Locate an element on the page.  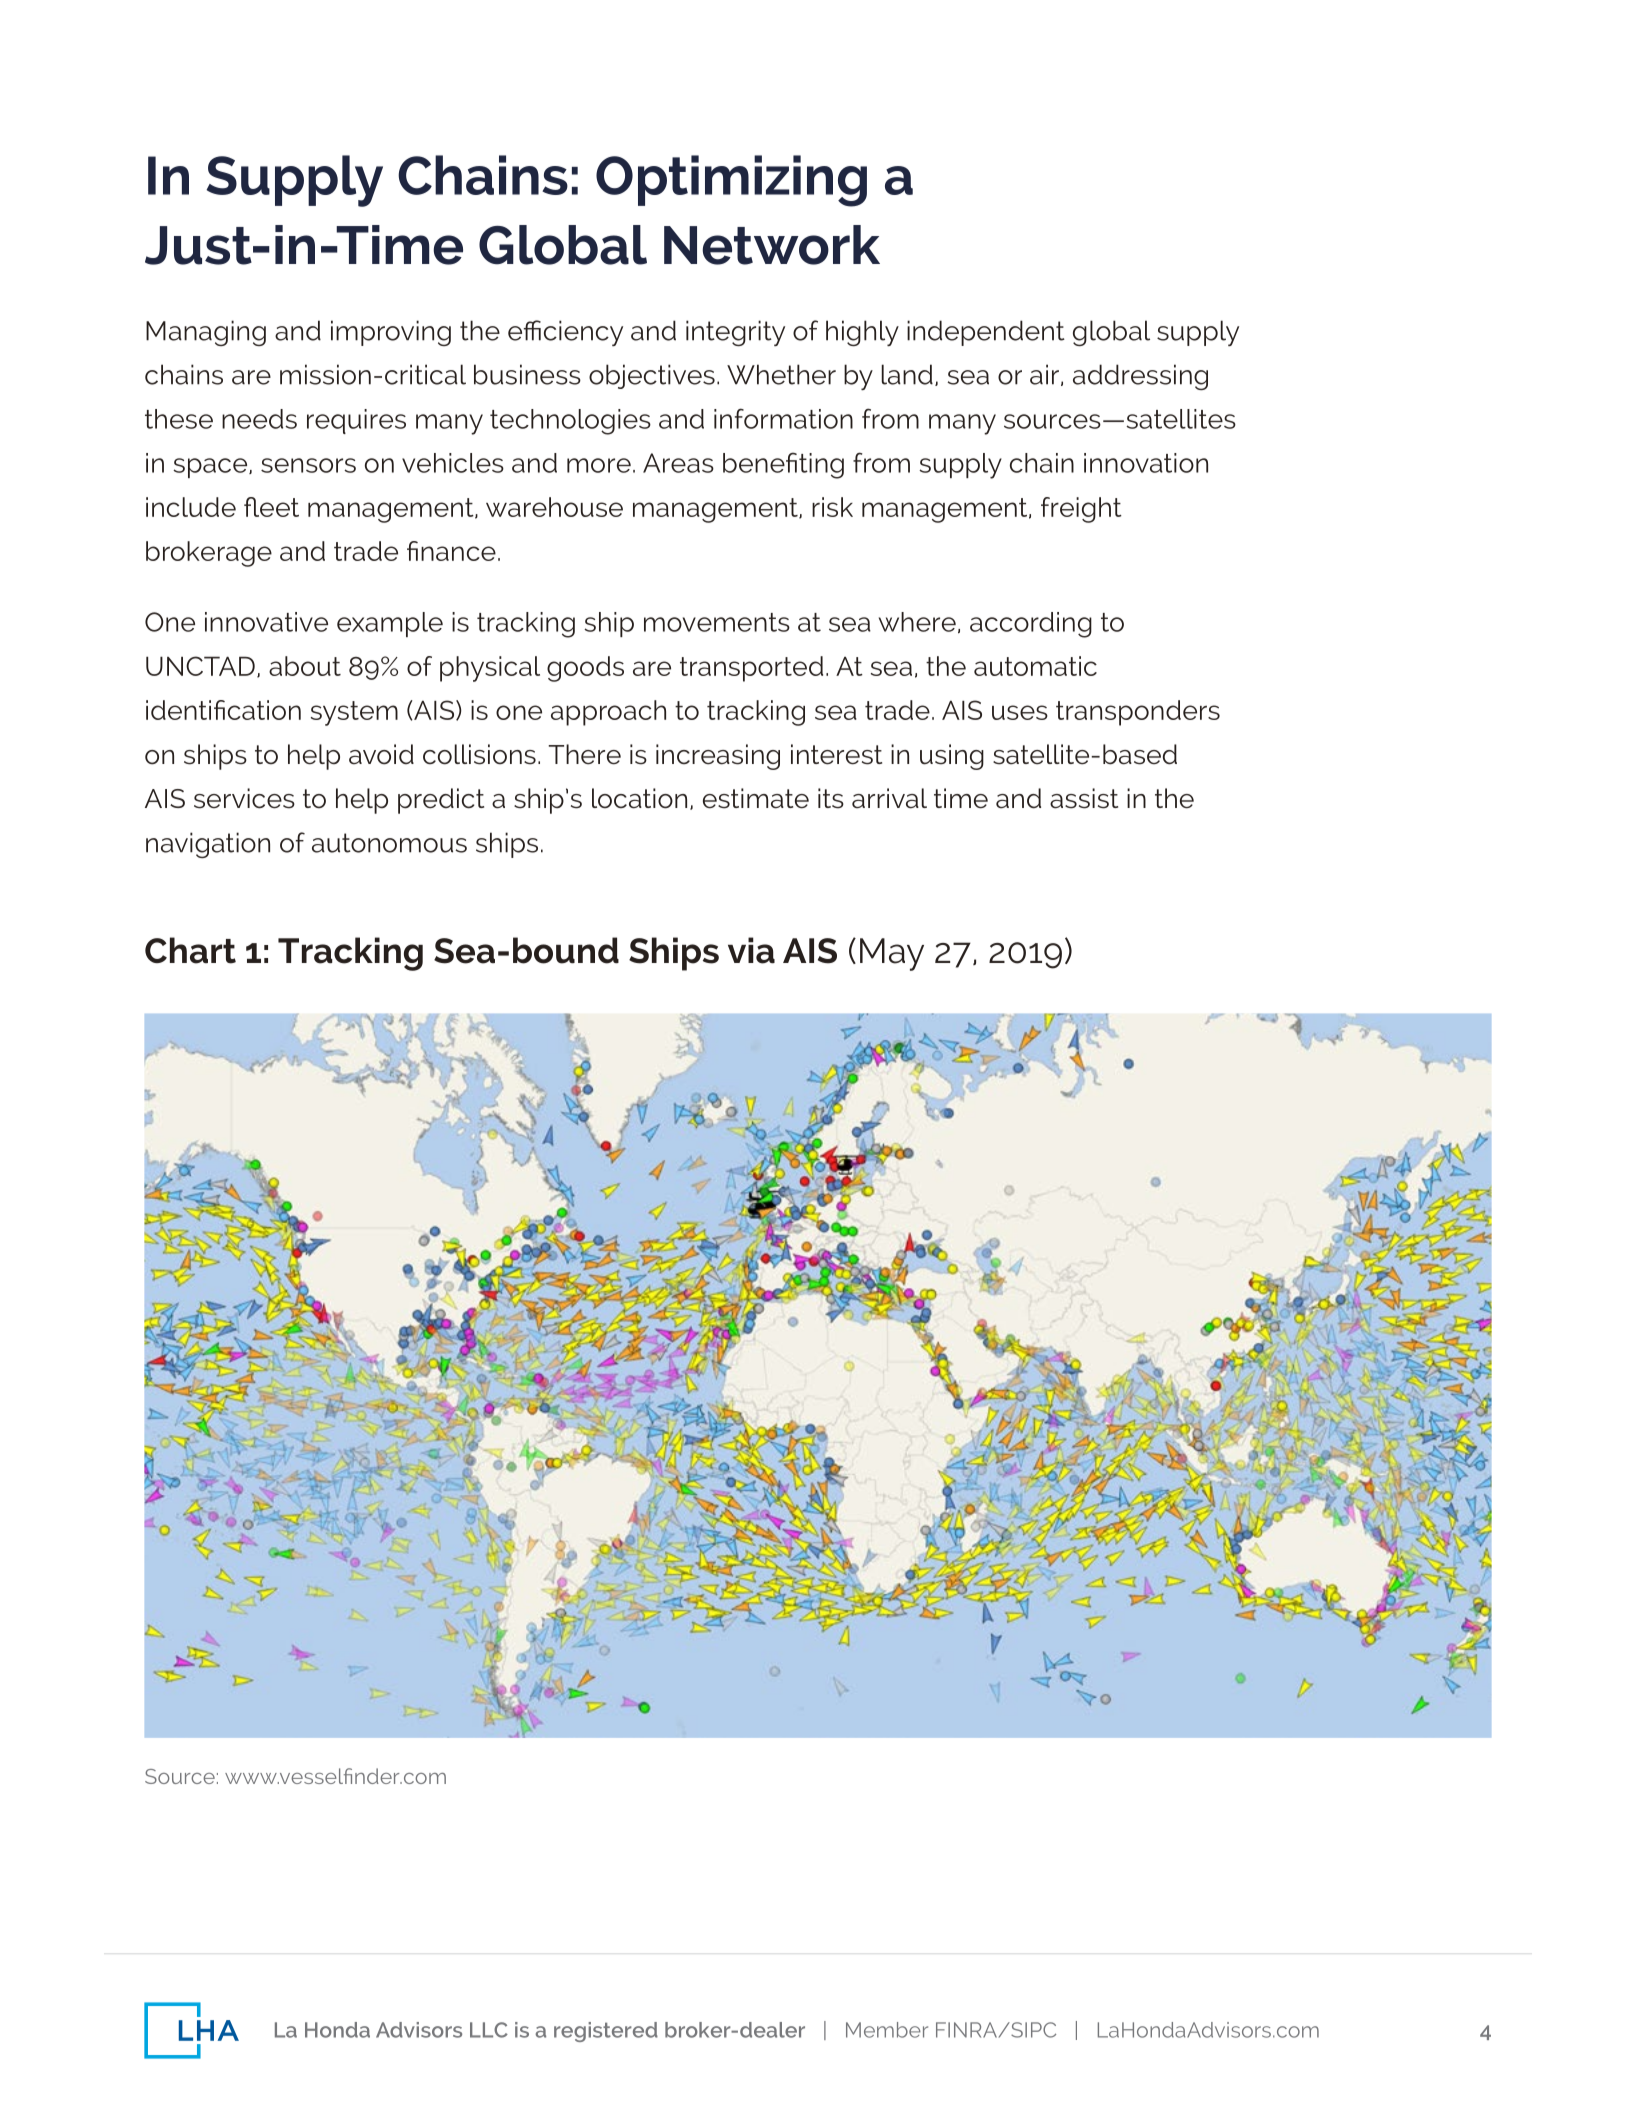
assist is located at coordinates (1084, 798).
